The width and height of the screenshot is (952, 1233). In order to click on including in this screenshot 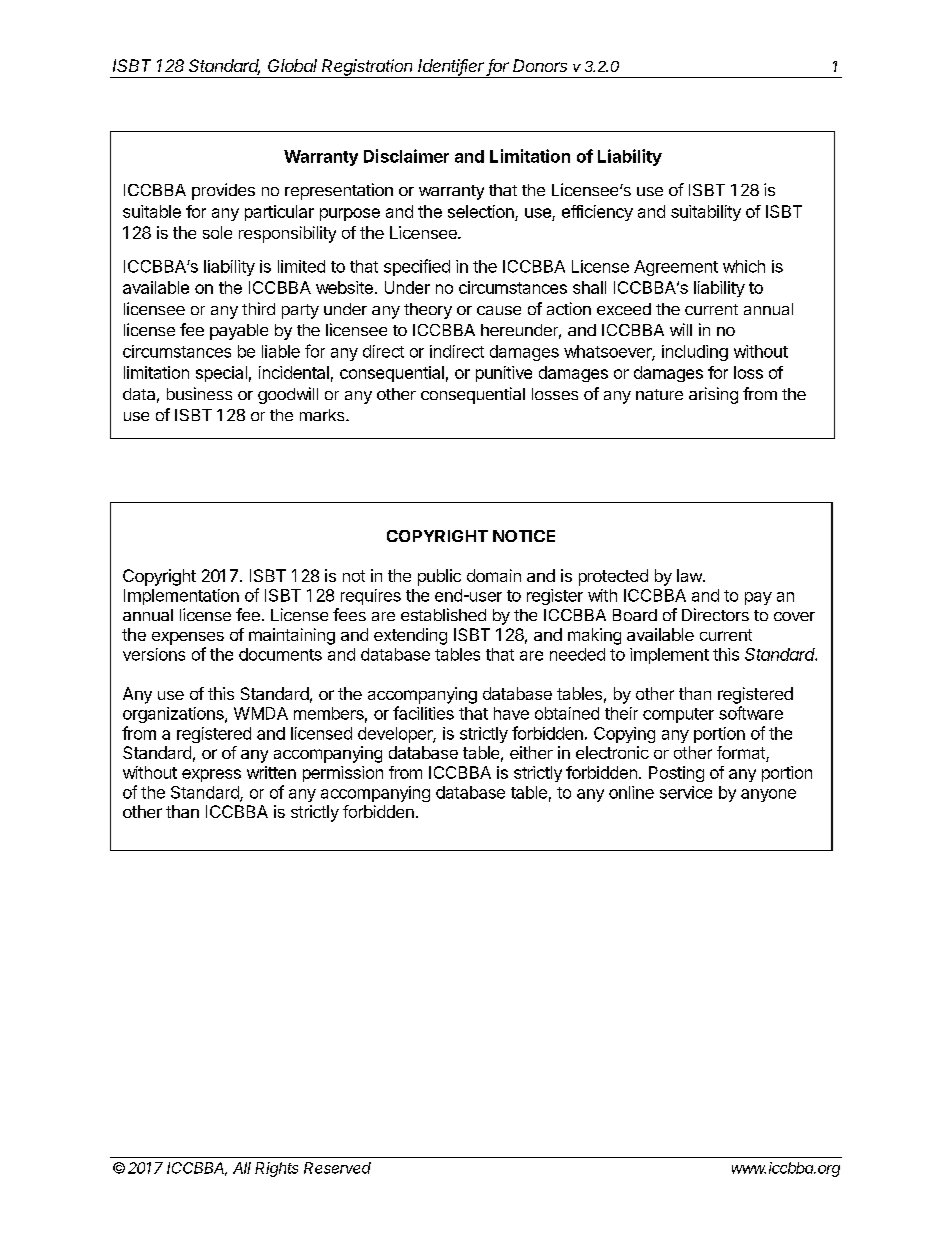, I will do `click(695, 353)`.
